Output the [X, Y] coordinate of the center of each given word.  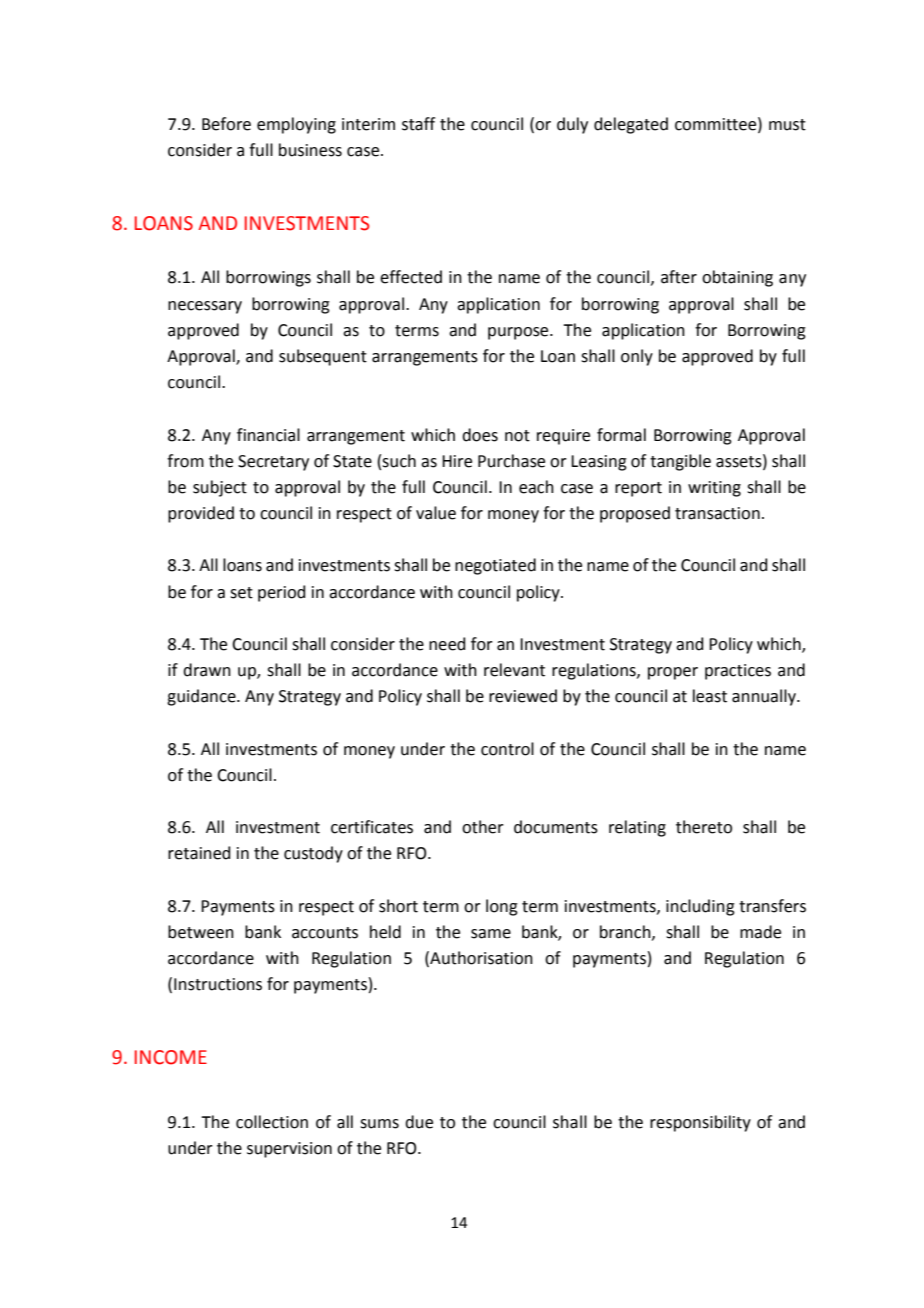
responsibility [700, 1123]
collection [272, 1122]
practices [738, 672]
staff [418, 124]
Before [226, 124]
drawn [207, 670]
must [787, 125]
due [419, 1122]
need [447, 644]
